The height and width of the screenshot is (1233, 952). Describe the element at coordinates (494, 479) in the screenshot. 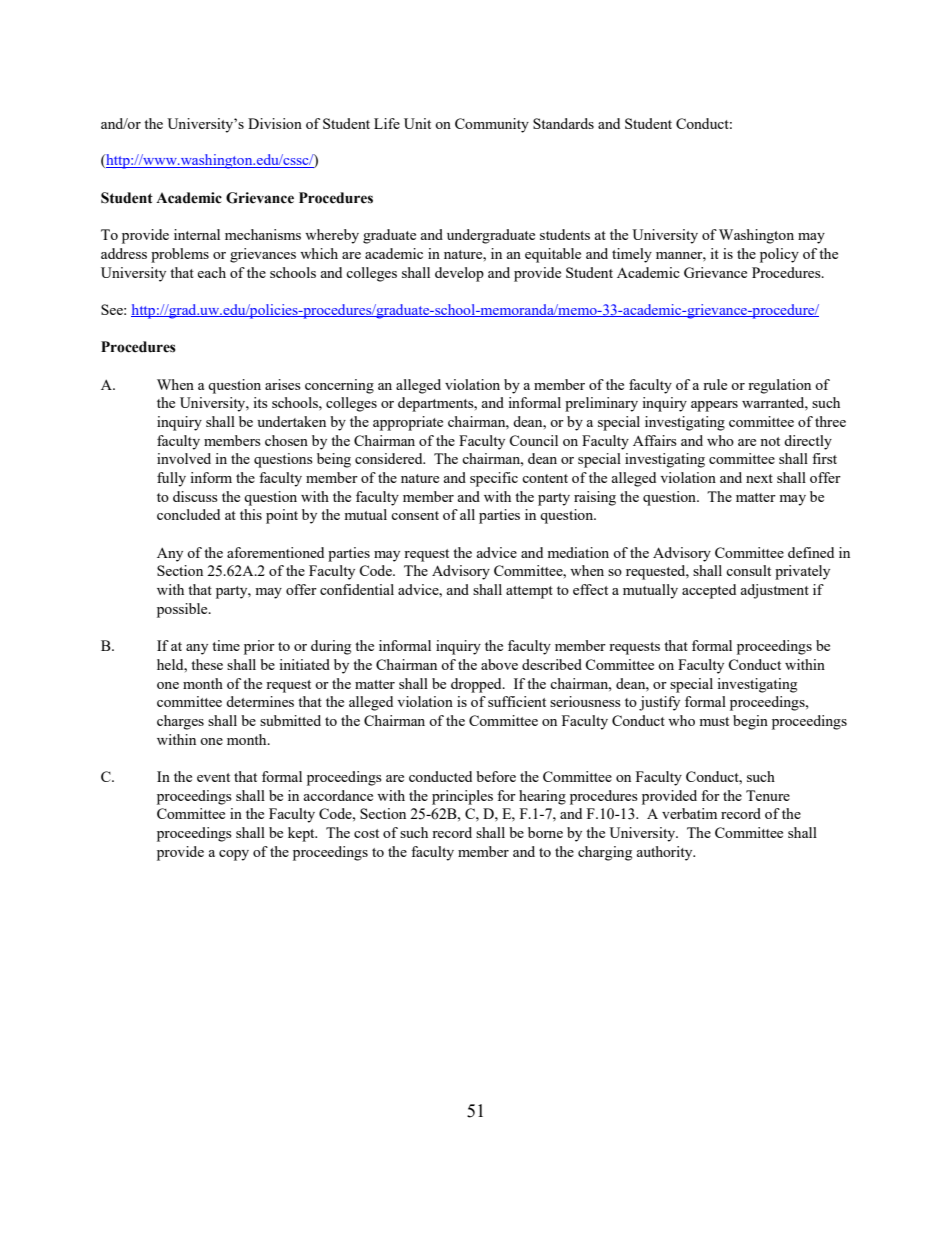

I see `specific` at that location.
